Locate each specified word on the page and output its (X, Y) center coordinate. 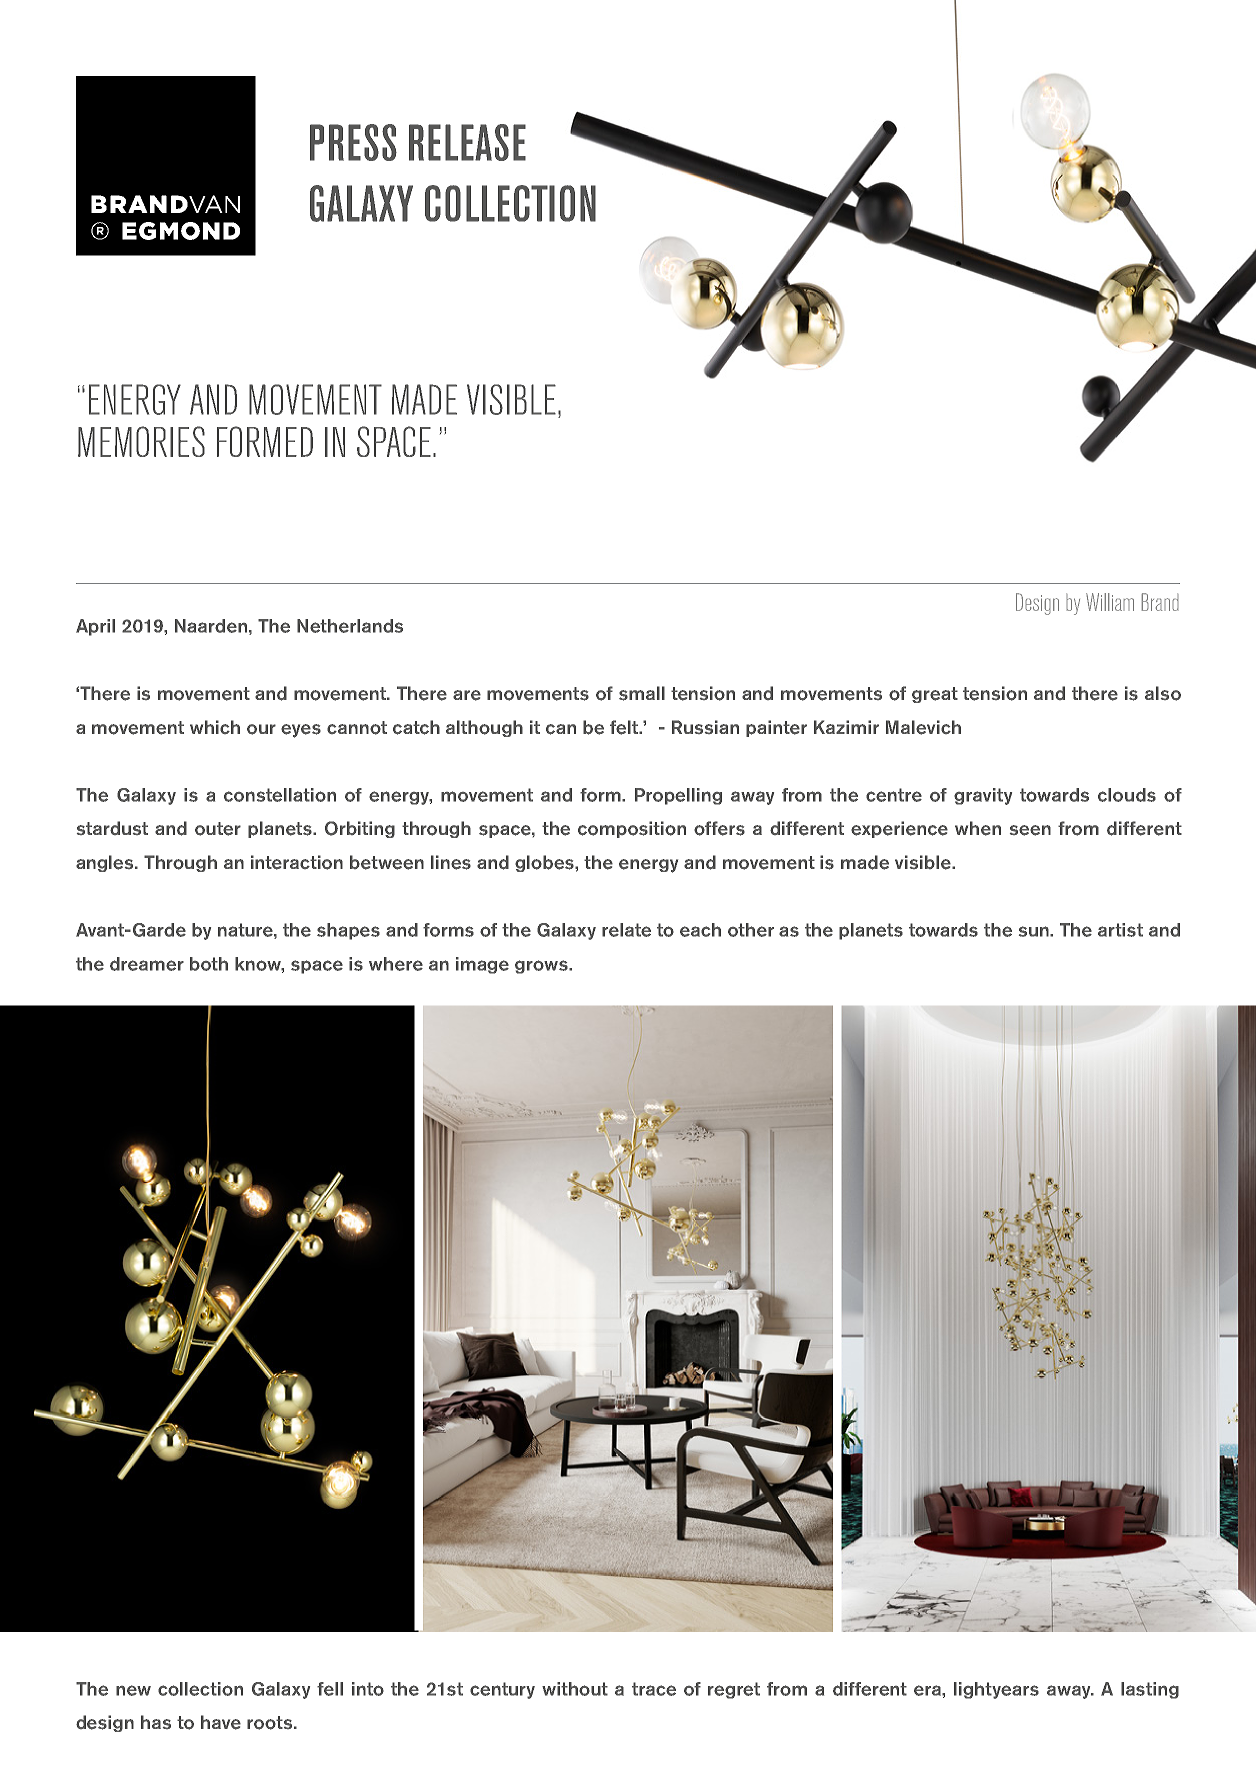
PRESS (353, 142)
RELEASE (467, 142)
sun (1035, 931)
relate (626, 930)
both (209, 964)
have (221, 1722)
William (1110, 602)
